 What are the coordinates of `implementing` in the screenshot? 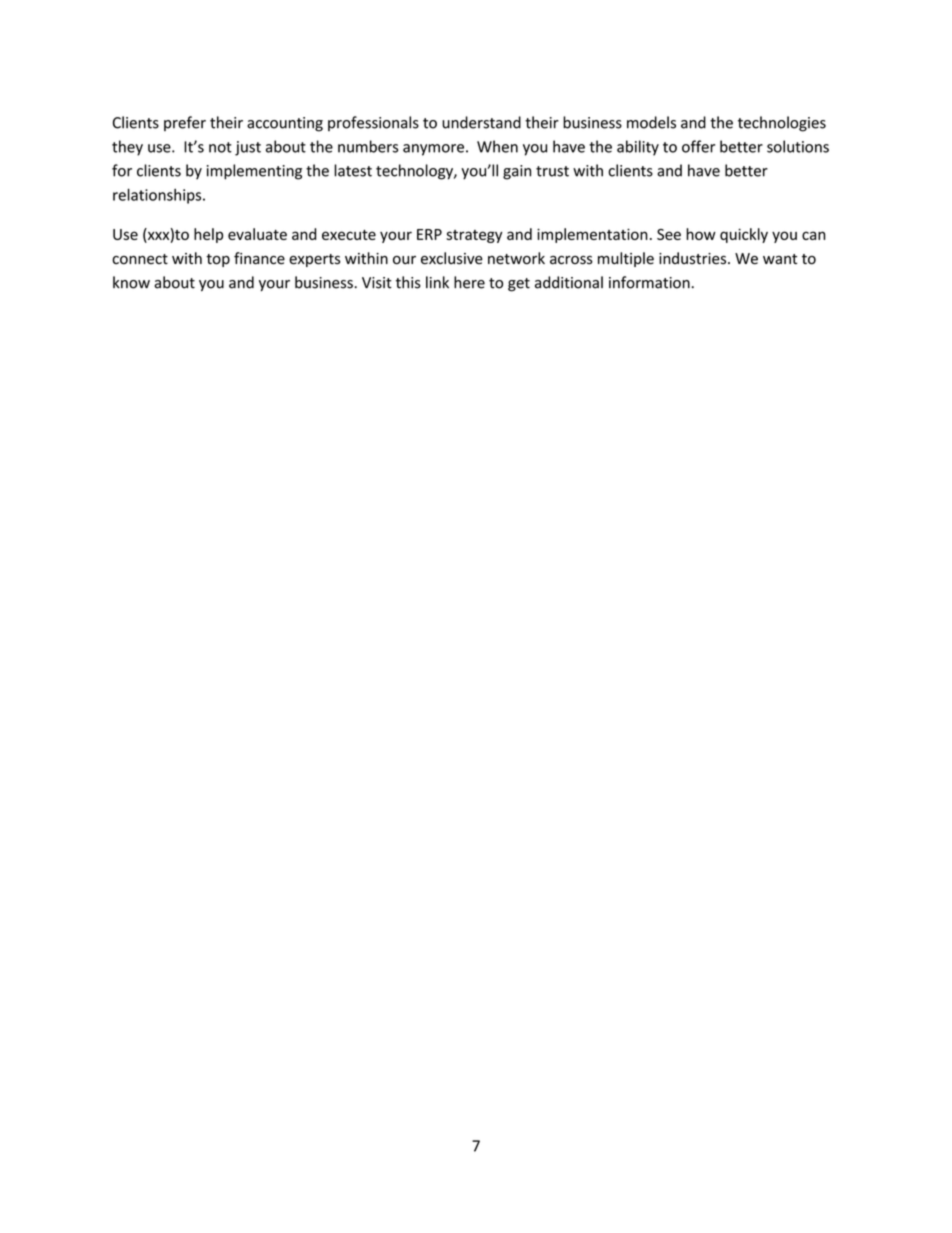 It's located at (254, 172).
